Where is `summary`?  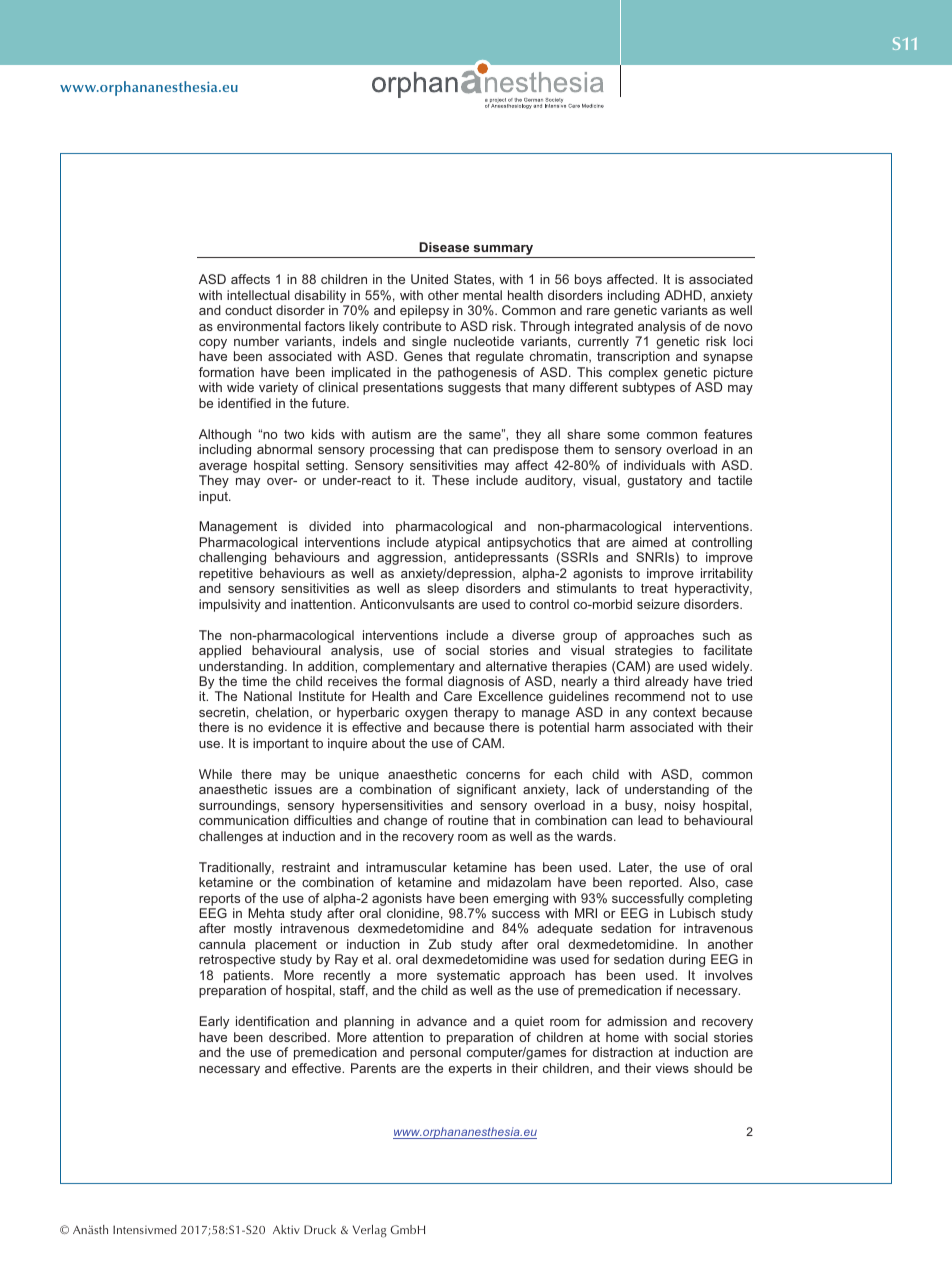
summary is located at coordinates (503, 251).
